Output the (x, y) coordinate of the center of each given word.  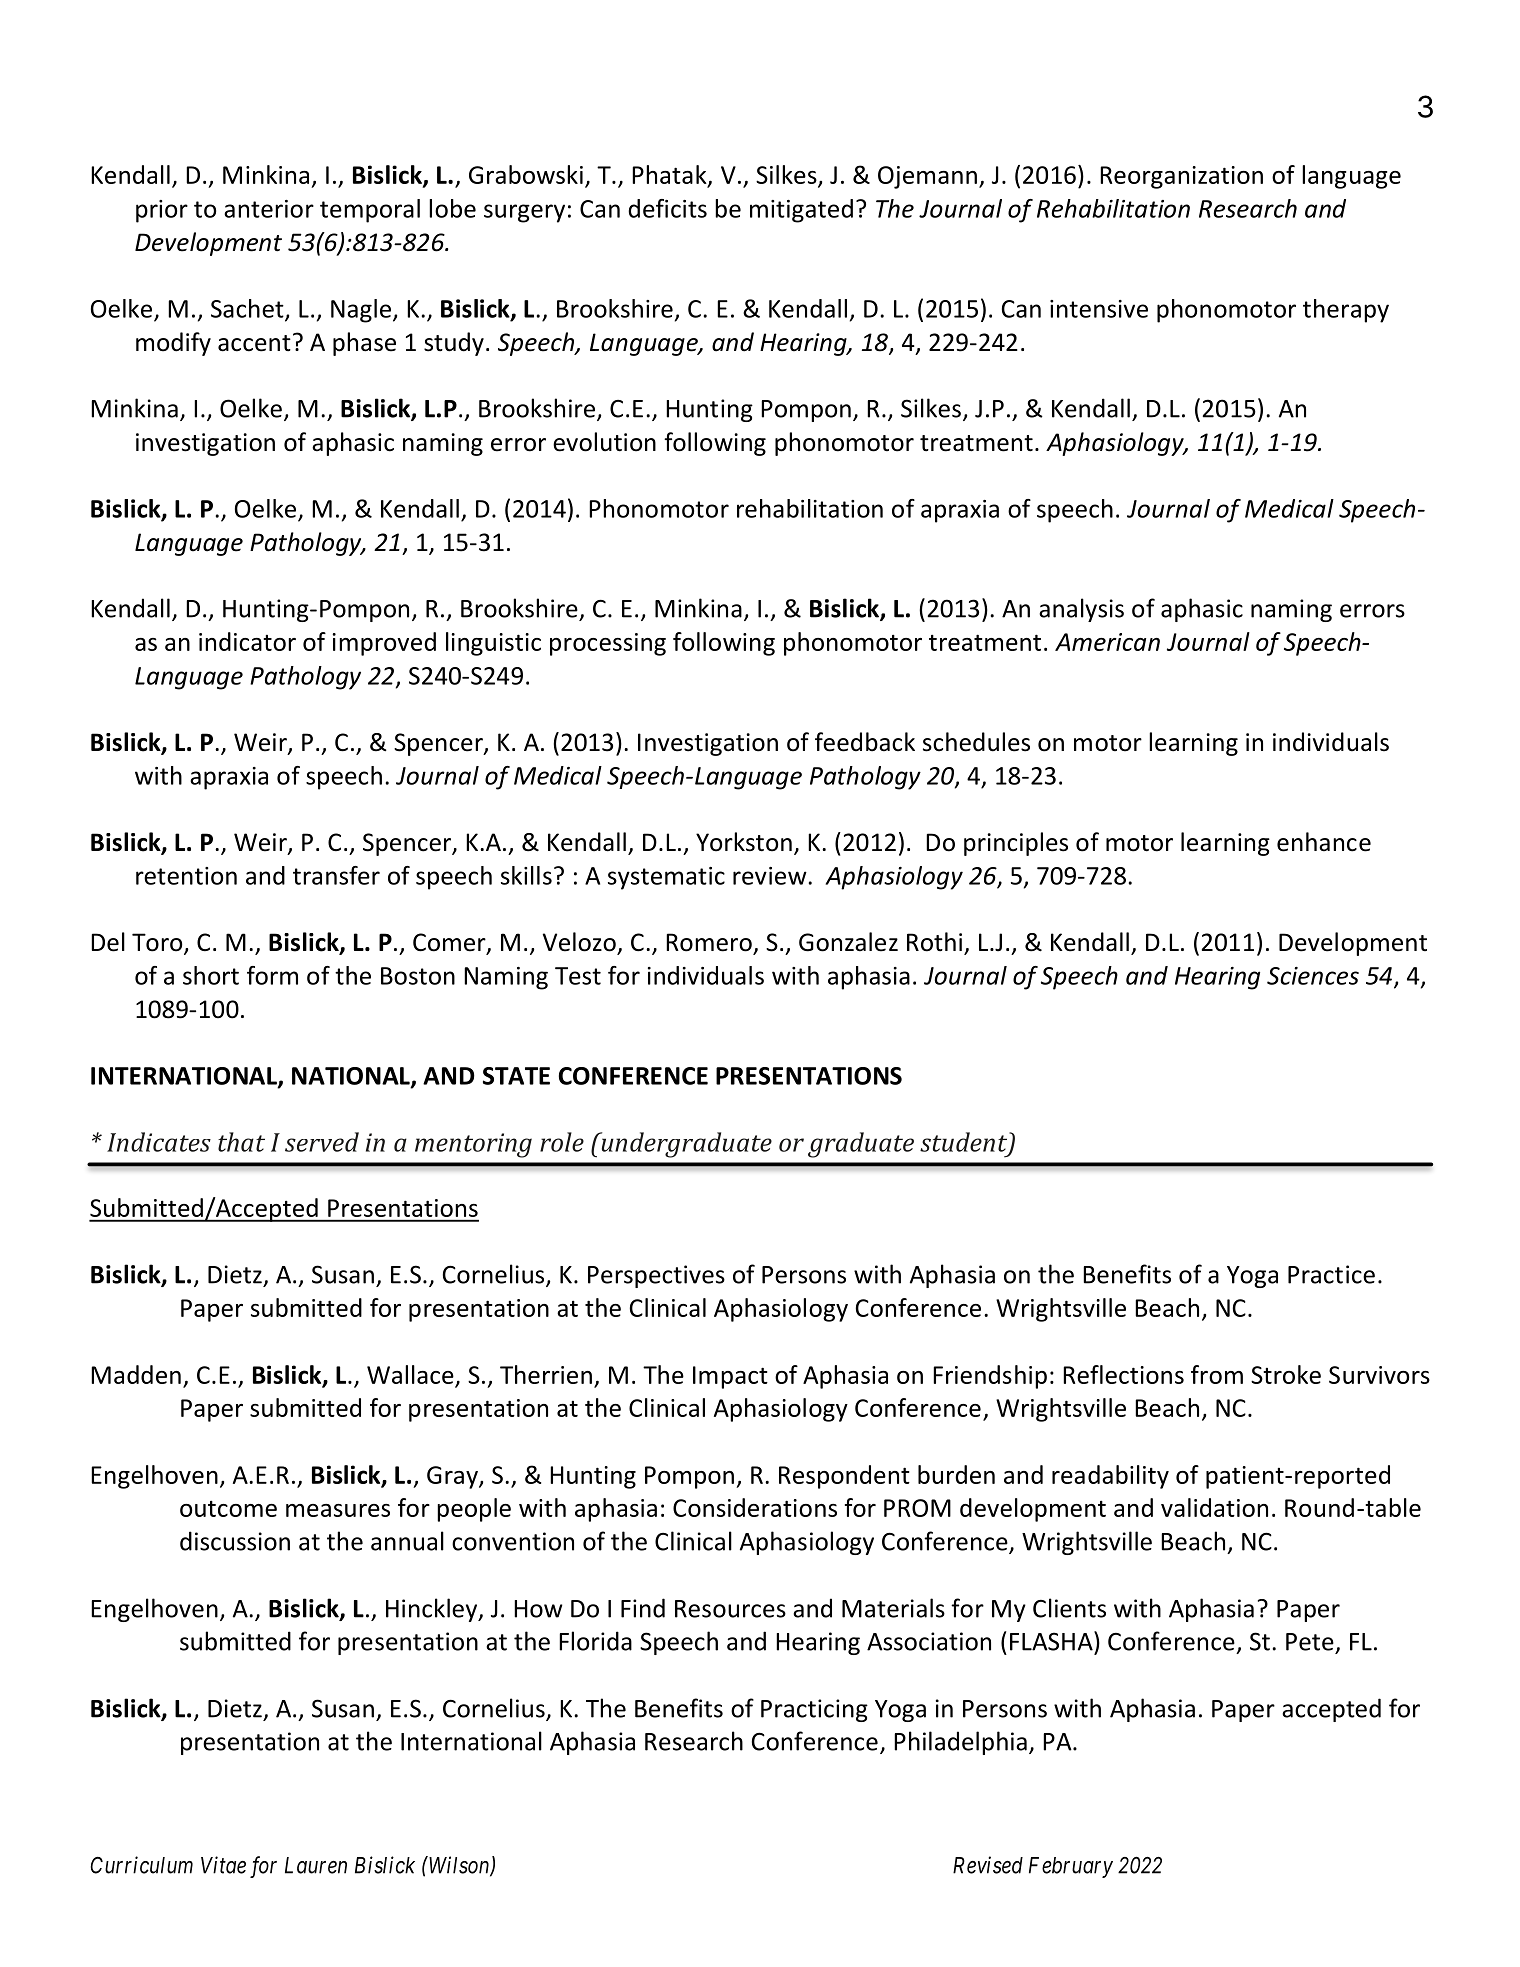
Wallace (410, 1374)
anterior (269, 209)
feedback (865, 742)
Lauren (316, 1865)
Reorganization (1181, 177)
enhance (1324, 842)
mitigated (801, 211)
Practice (1331, 1274)
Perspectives (656, 1276)
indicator (247, 641)
